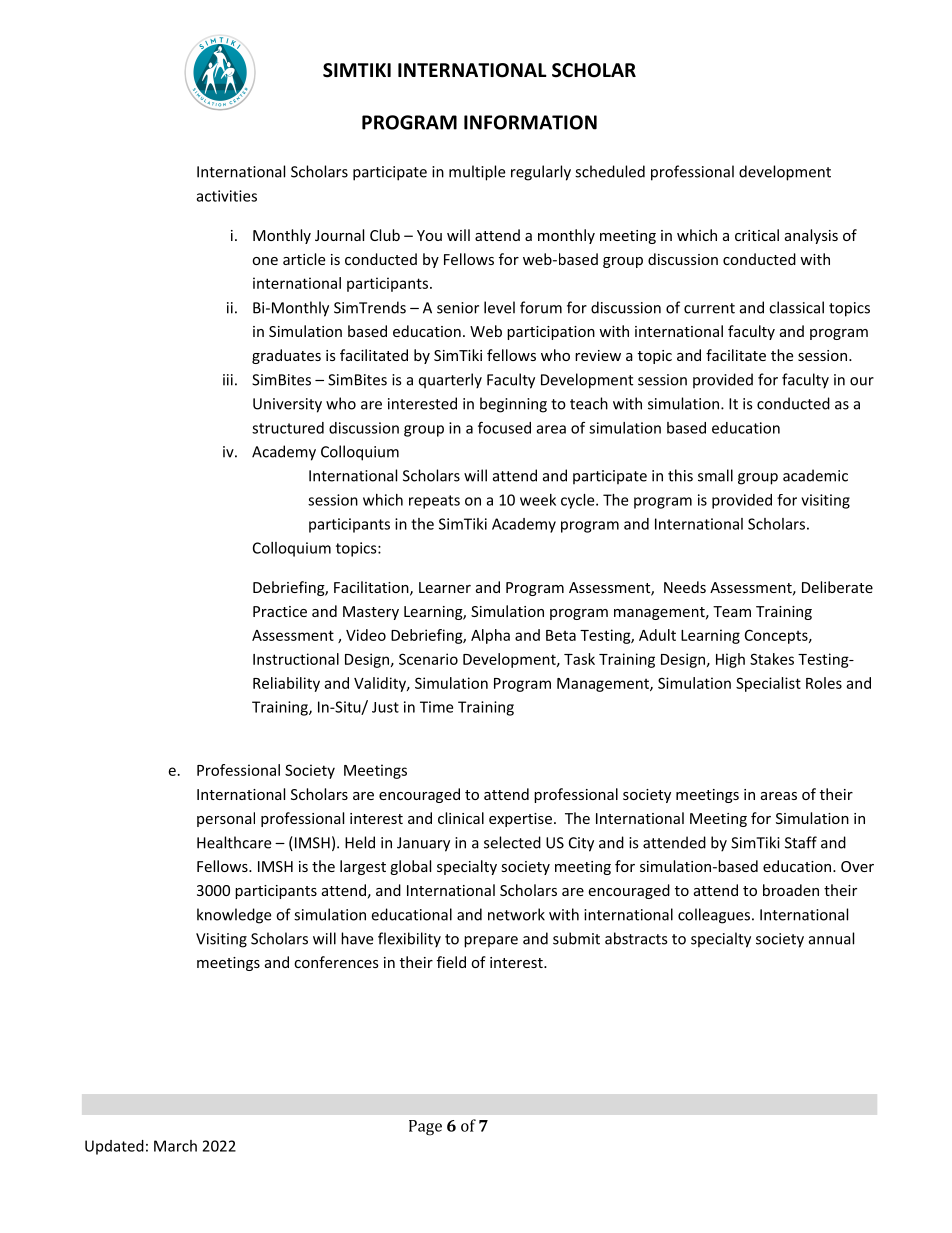 The width and height of the screenshot is (952, 1233). What do you see at coordinates (227, 196) in the screenshot?
I see `activities` at bounding box center [227, 196].
